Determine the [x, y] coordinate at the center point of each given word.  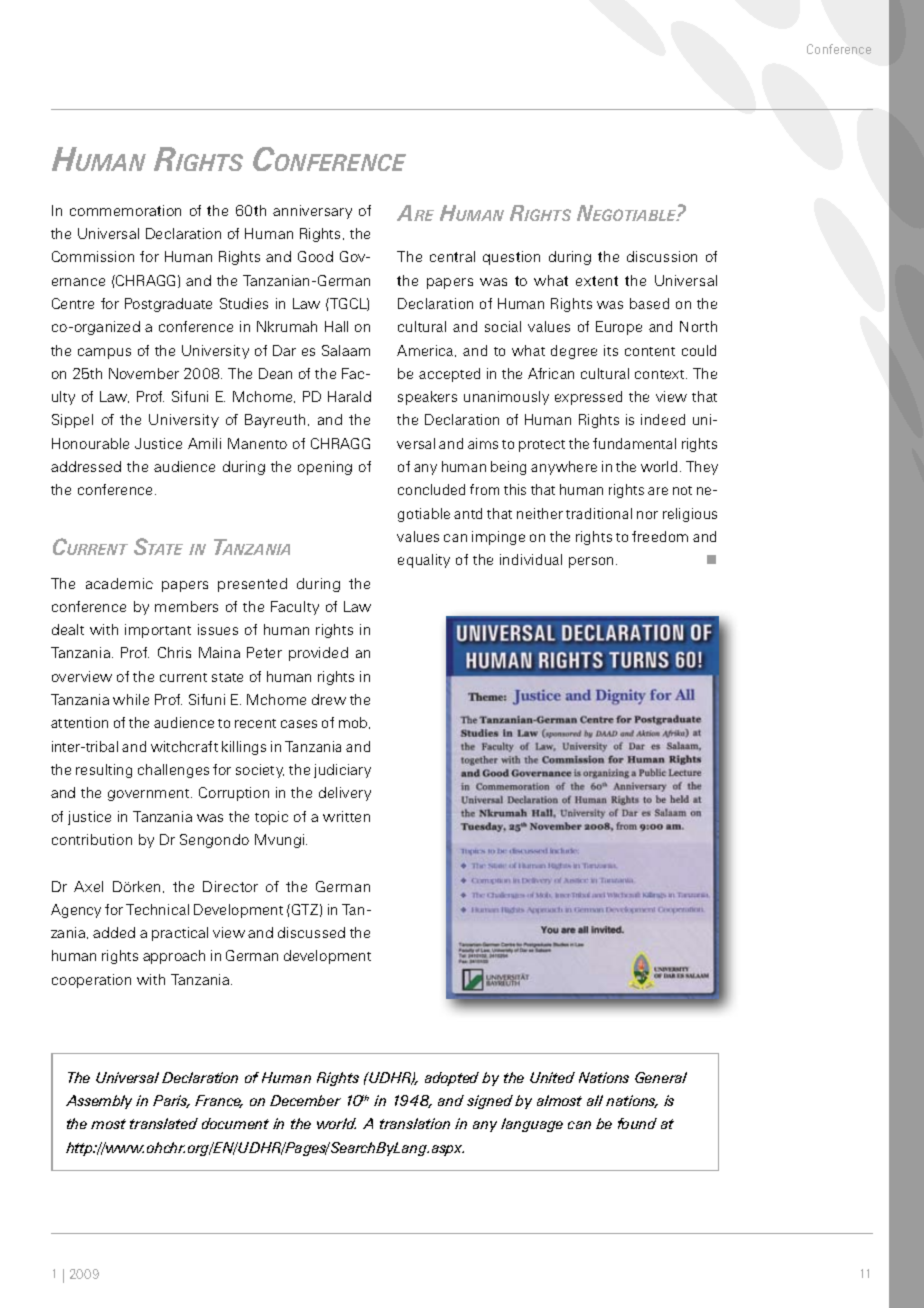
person [591, 562]
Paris [171, 1101]
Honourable [90, 443]
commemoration [125, 210]
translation [415, 1123]
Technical [157, 909]
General [661, 1077]
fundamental [634, 443]
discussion [662, 256]
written [346, 816]
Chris [174, 652]
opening [325, 468]
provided [318, 654]
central [452, 256]
